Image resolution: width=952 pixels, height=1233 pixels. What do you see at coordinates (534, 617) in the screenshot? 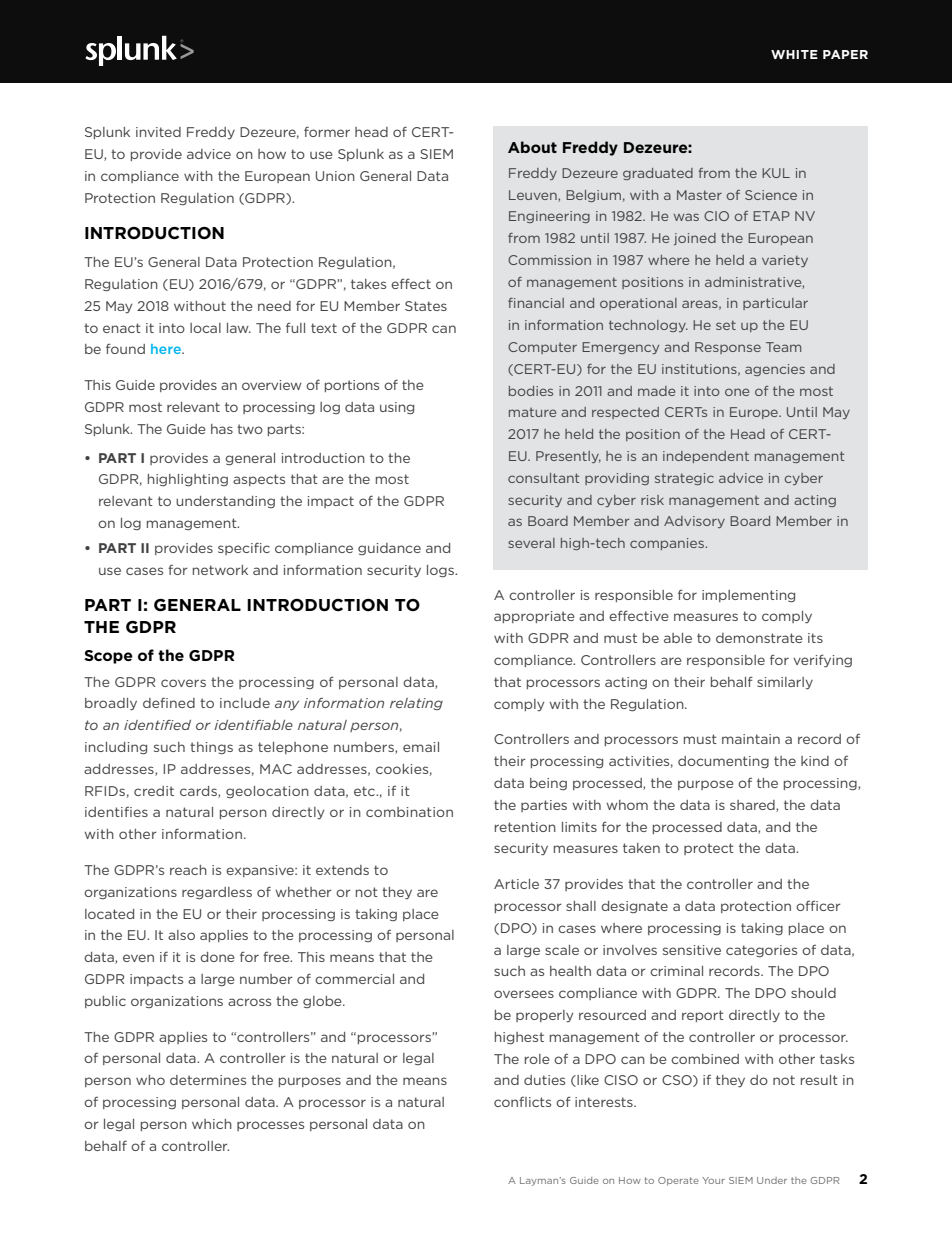
I see `appropriate` at bounding box center [534, 617].
